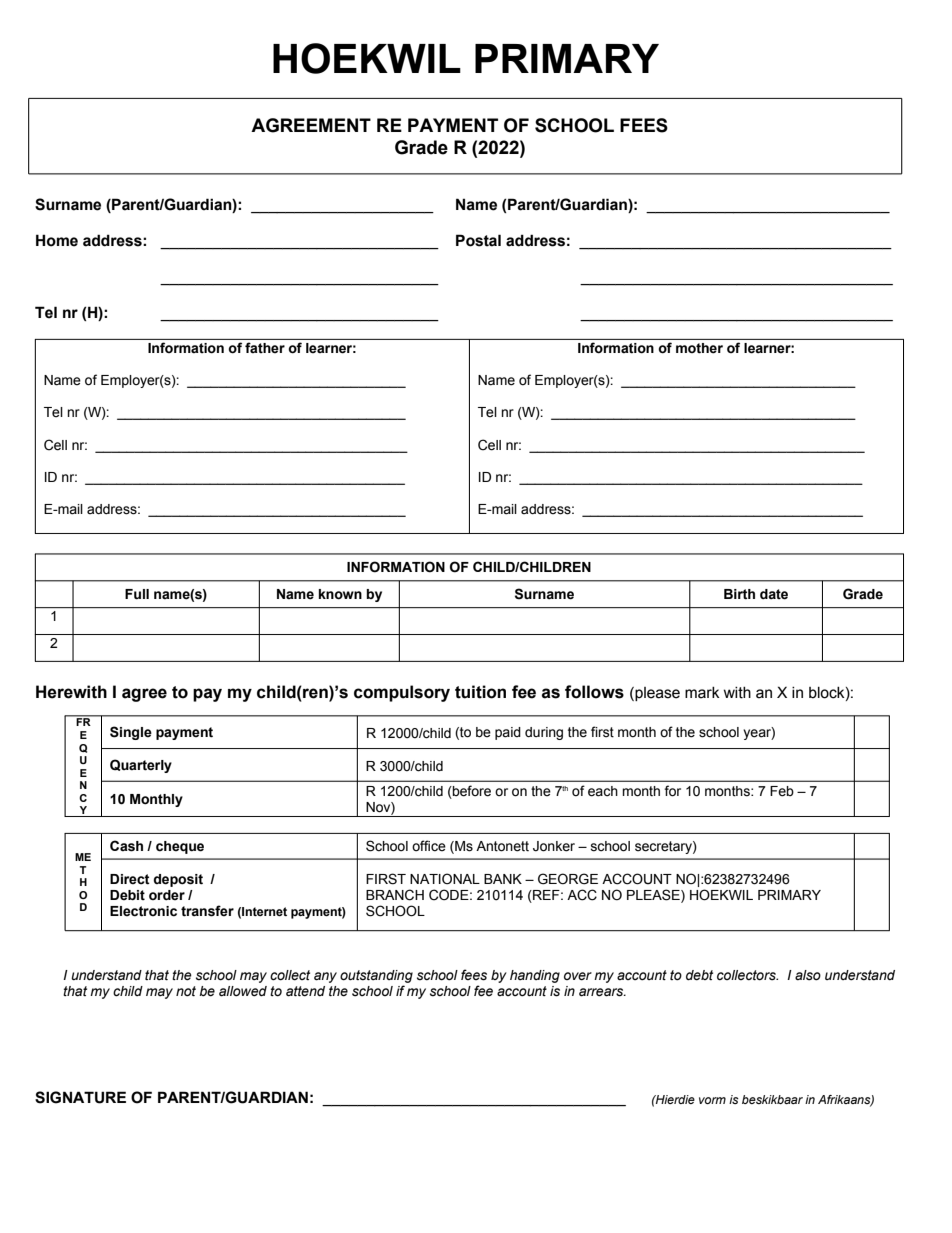  I want to click on mother, so click(699, 348).
